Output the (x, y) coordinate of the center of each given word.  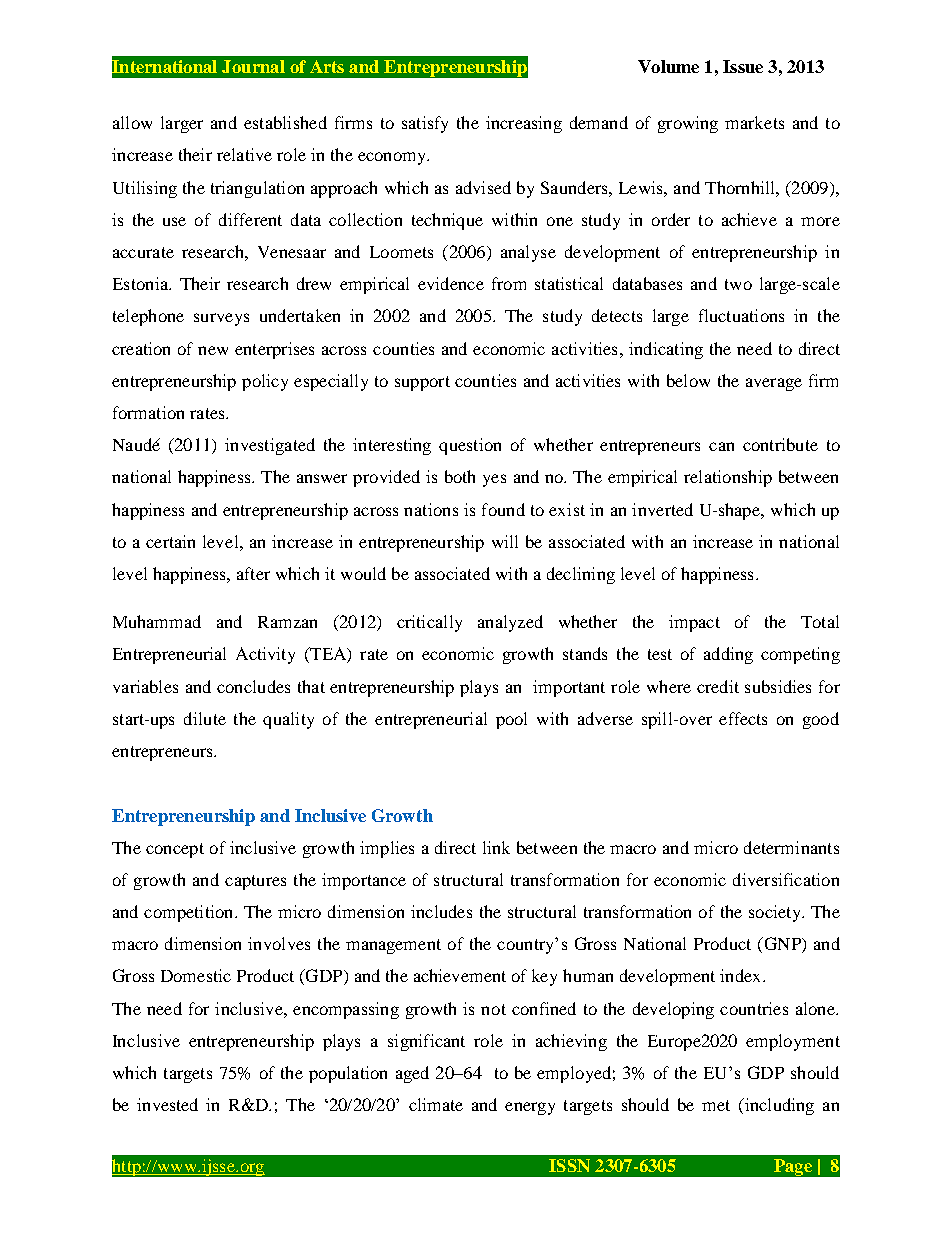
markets (754, 122)
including (778, 1106)
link (496, 847)
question (470, 446)
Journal (253, 66)
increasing (524, 124)
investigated (270, 446)
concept (175, 850)
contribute (780, 444)
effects (743, 718)
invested (167, 1104)
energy (530, 1108)
